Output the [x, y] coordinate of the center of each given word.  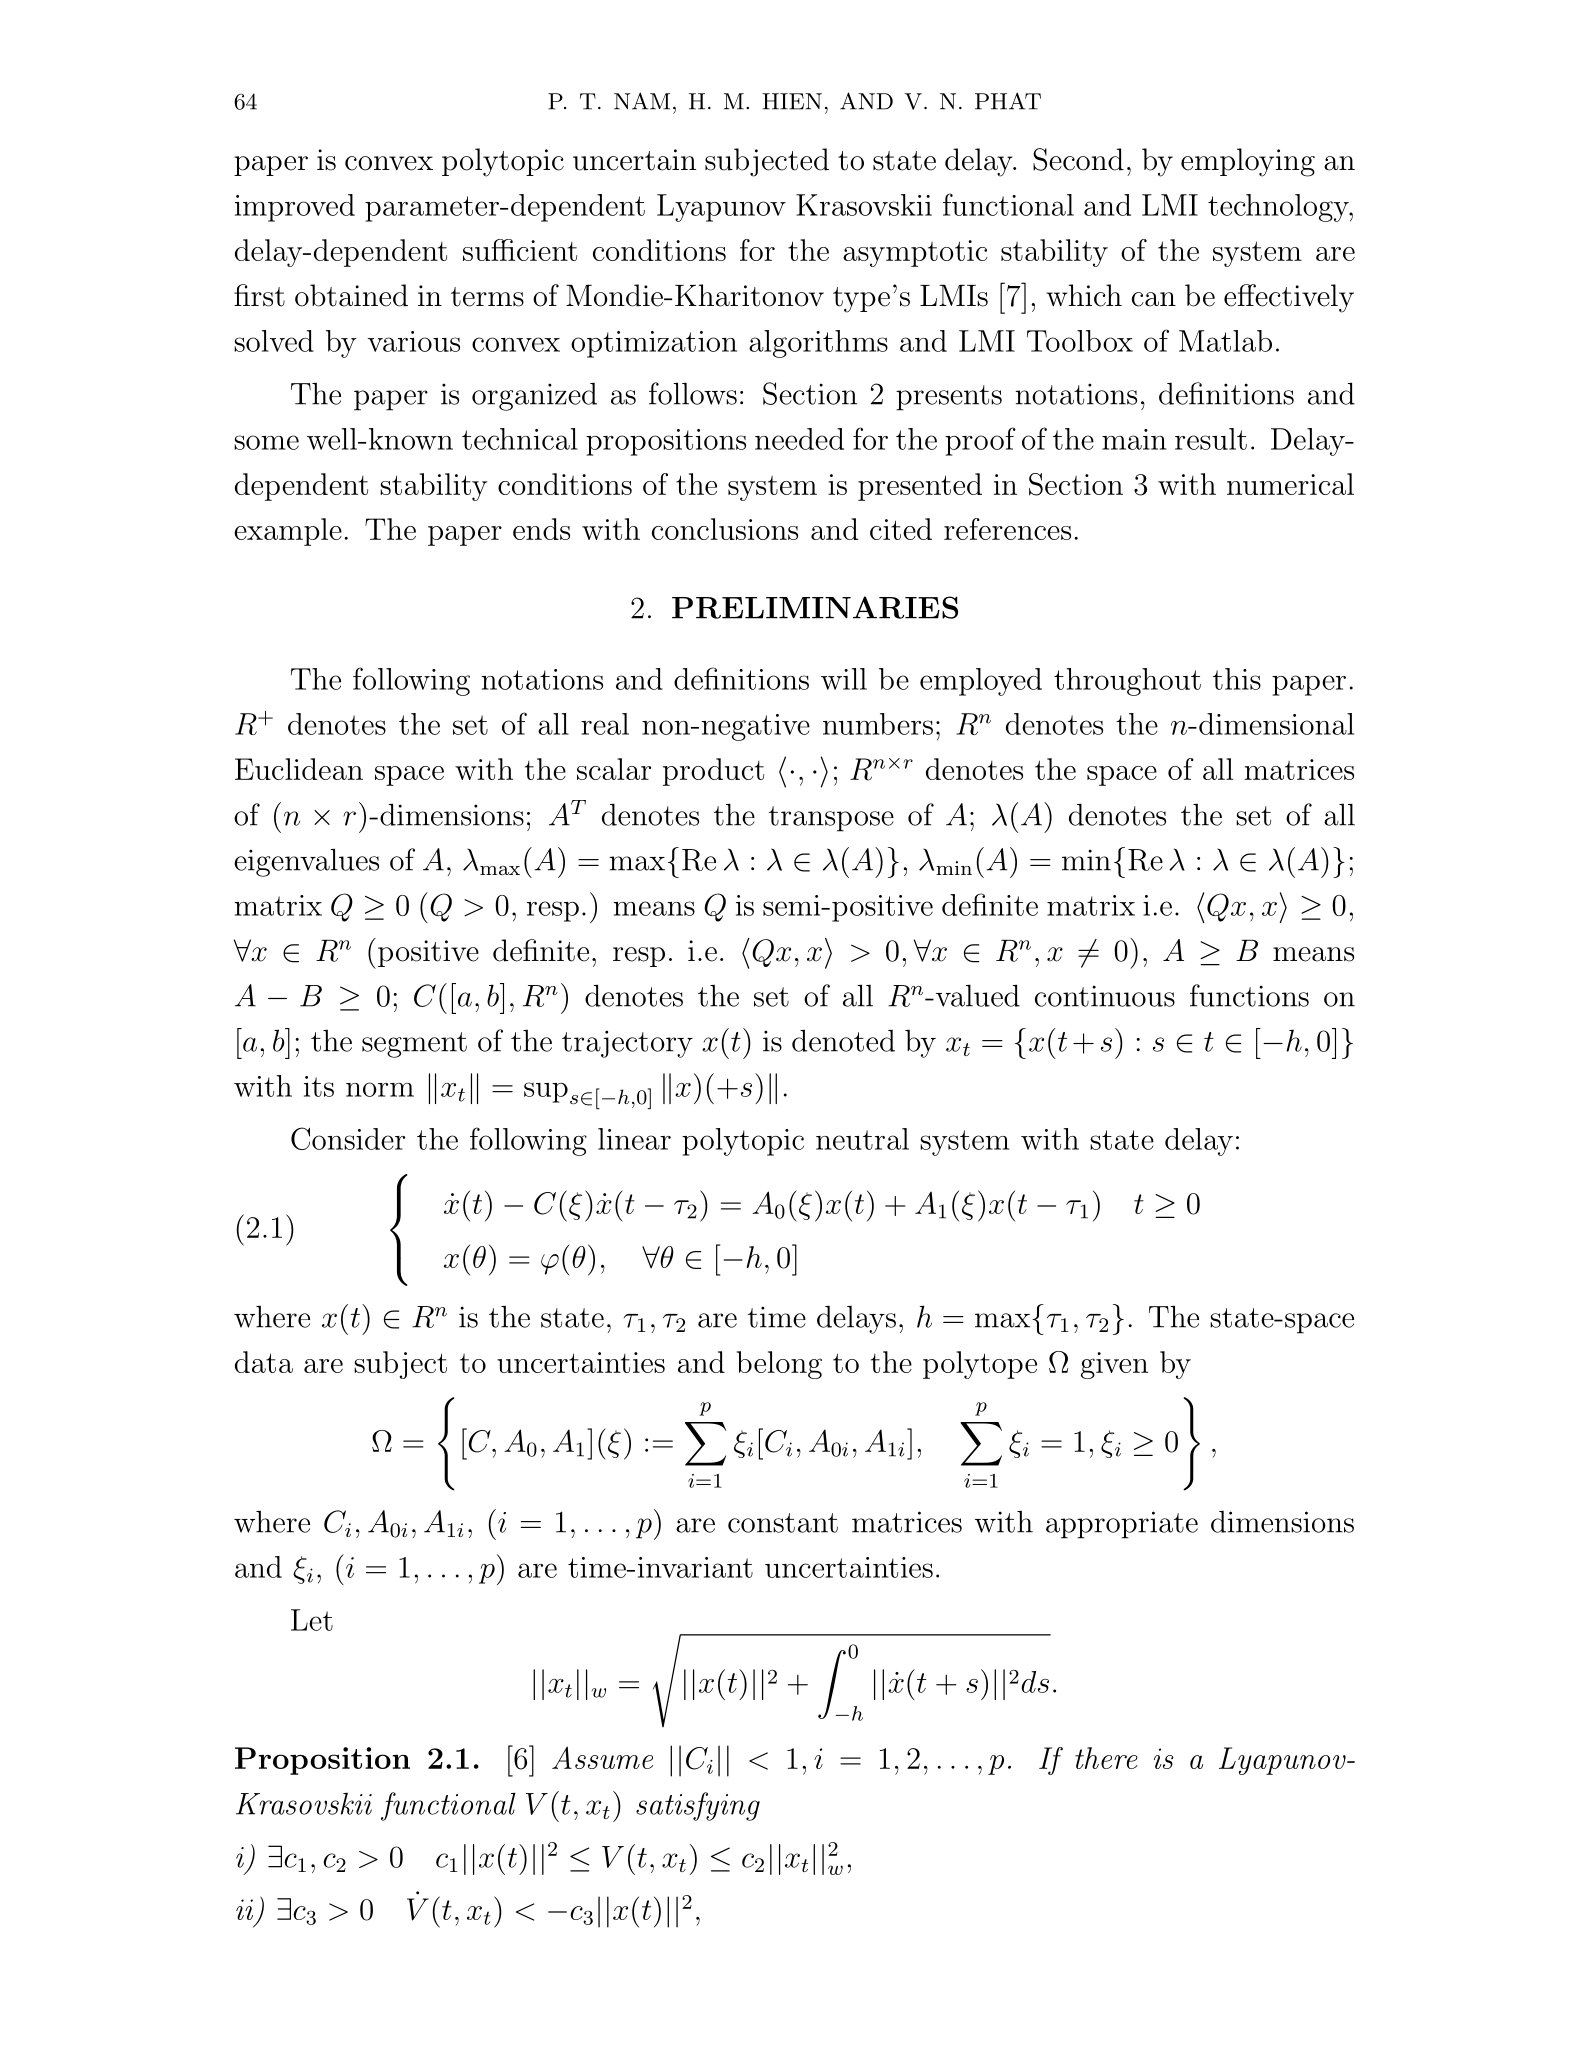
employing [1248, 162]
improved [295, 208]
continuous [1105, 996]
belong [779, 1365]
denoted [843, 1040]
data [264, 1362]
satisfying [698, 1806]
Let [312, 1620]
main [1134, 439]
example [288, 532]
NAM [642, 101]
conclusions [725, 529]
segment [414, 1045]
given [1114, 1365]
